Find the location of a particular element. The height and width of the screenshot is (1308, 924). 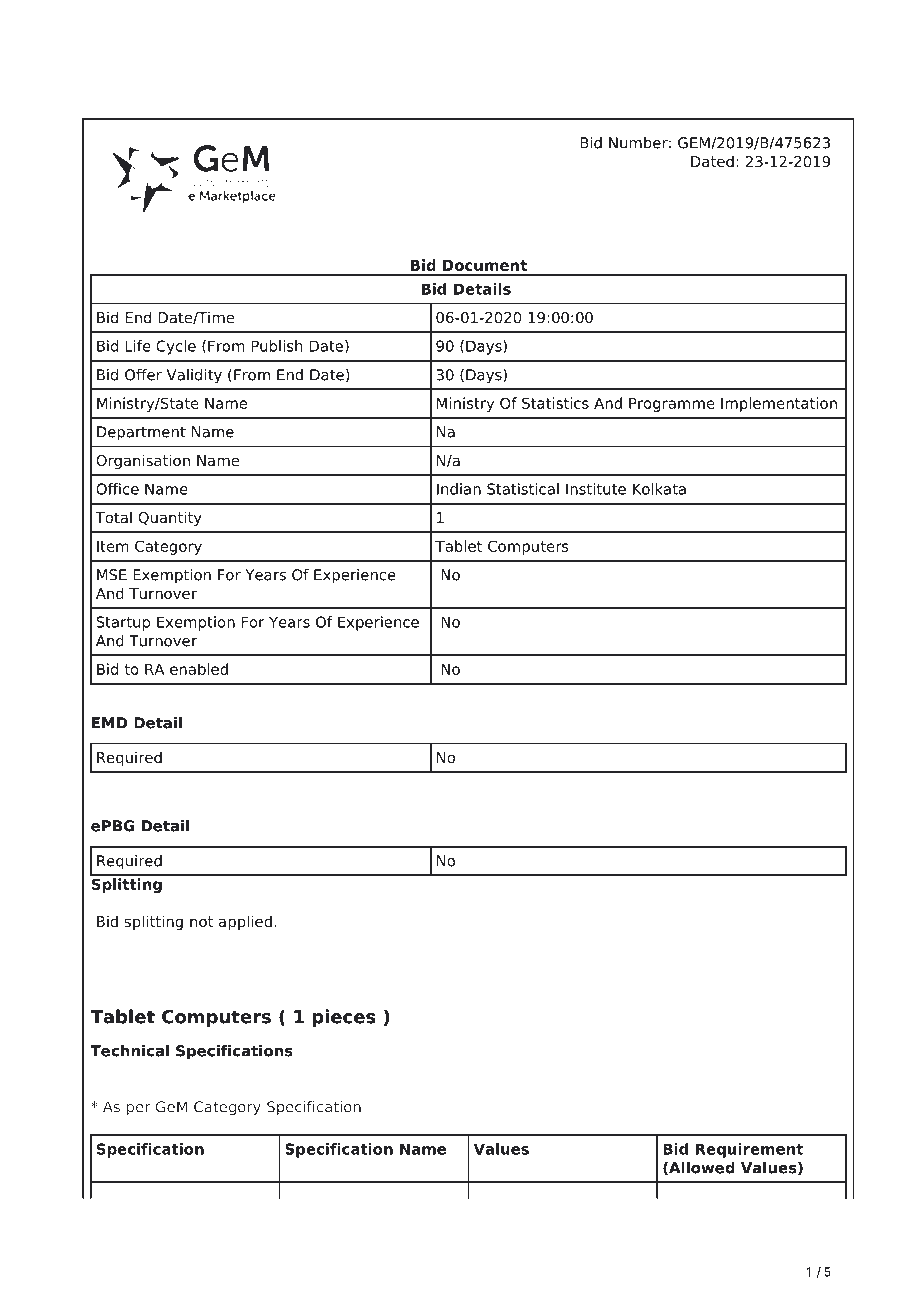

Programme is located at coordinates (672, 405).
